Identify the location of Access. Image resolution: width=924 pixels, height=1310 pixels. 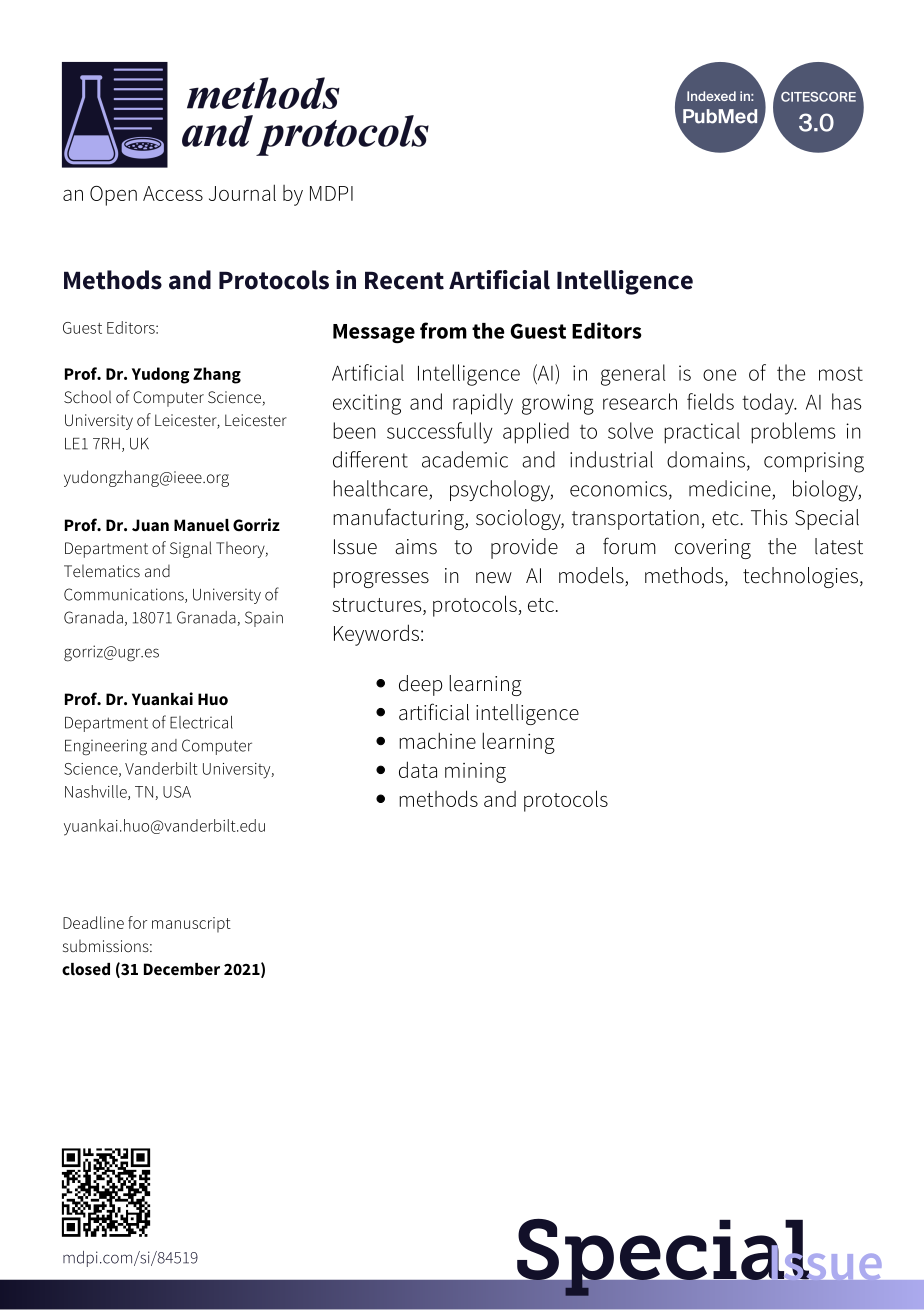
(173, 193).
